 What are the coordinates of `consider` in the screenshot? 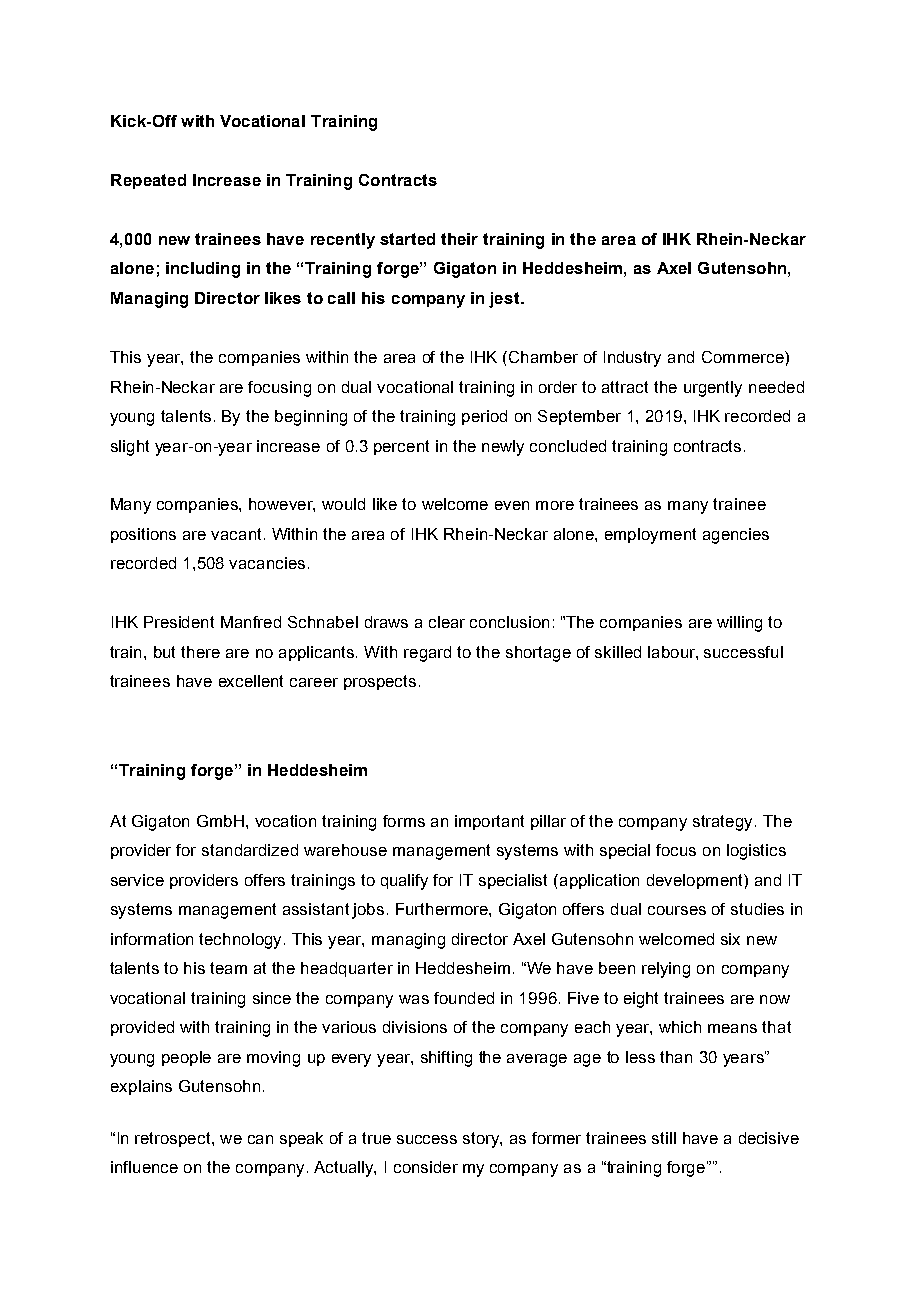 It's located at (426, 1167).
